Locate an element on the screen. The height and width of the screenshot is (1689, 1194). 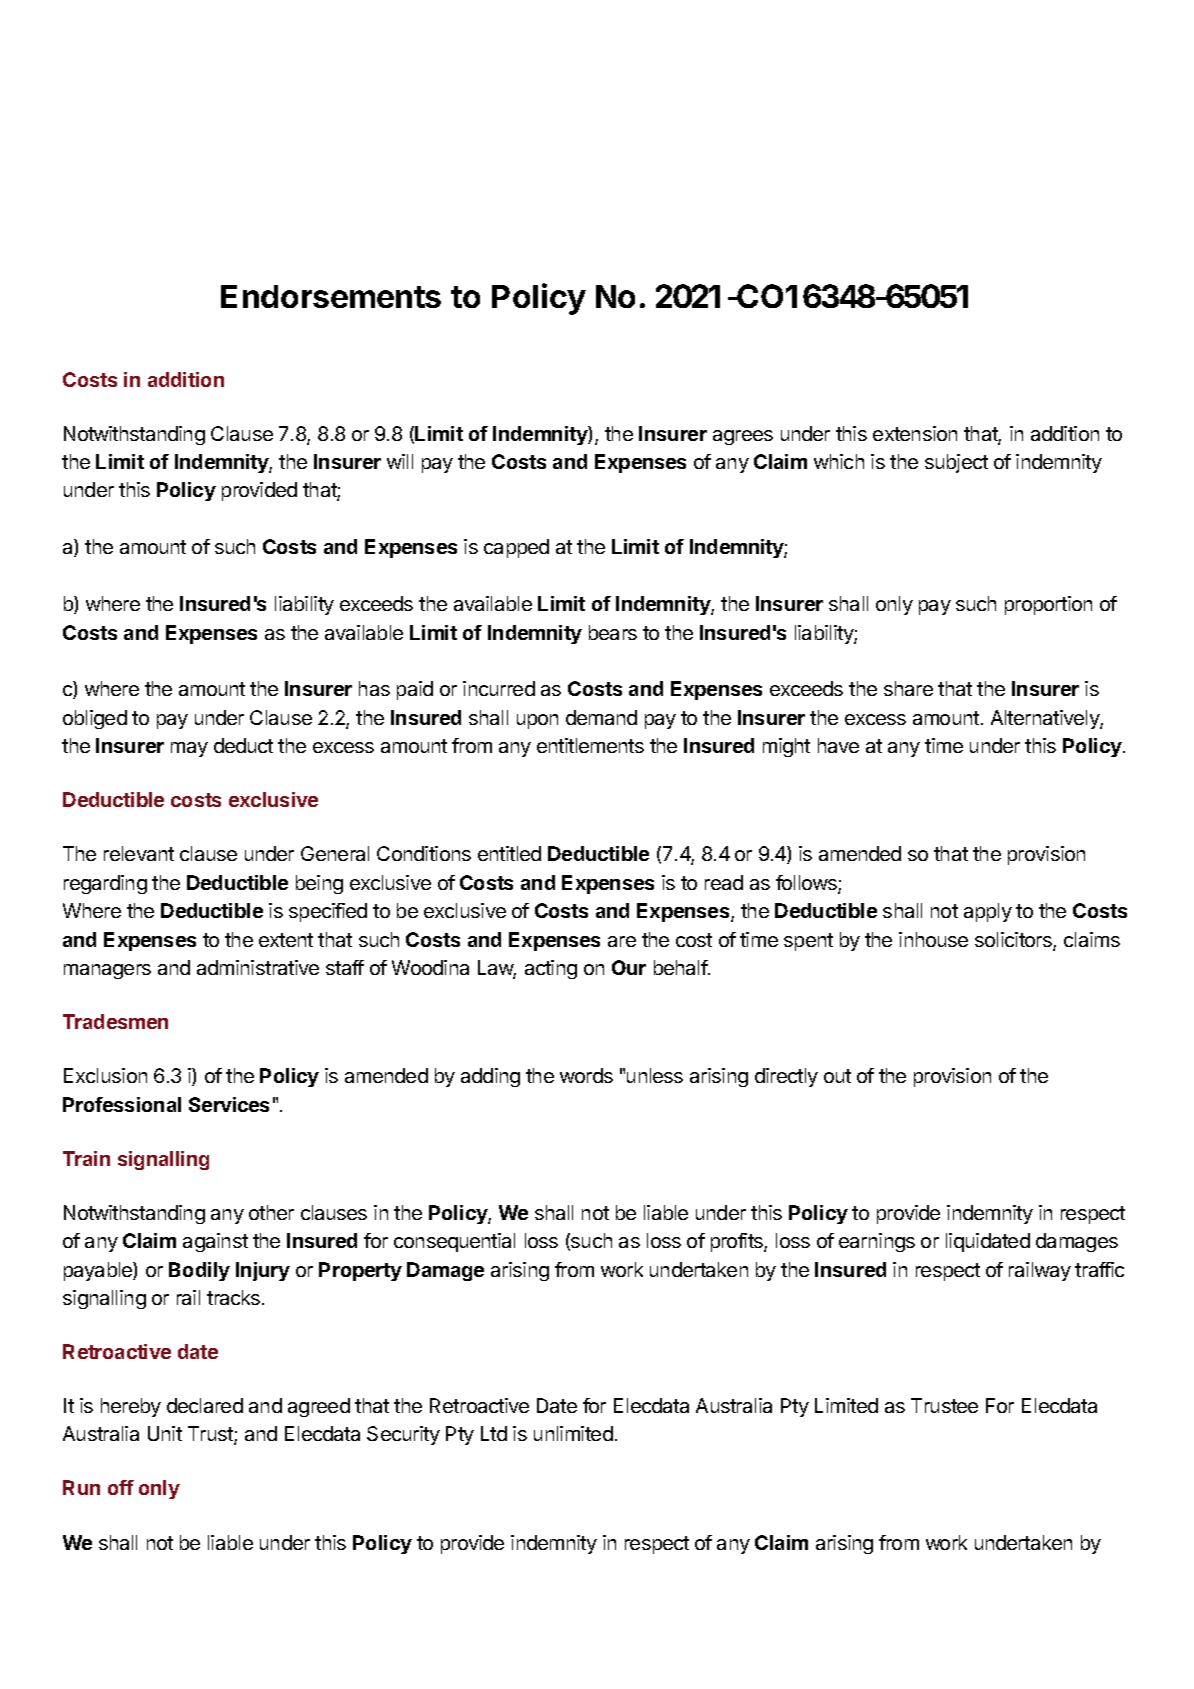
Endorsements is located at coordinates (331, 296).
